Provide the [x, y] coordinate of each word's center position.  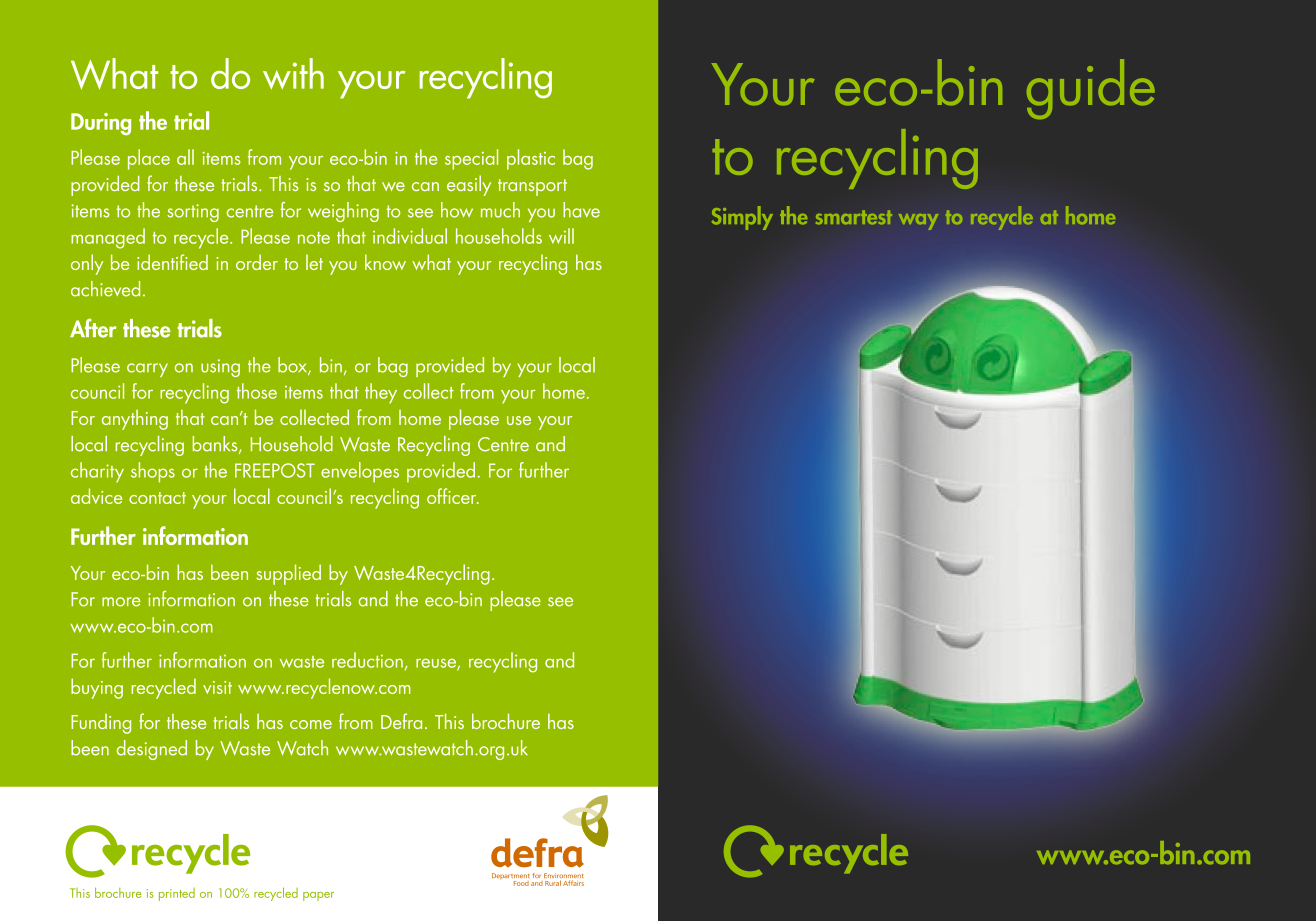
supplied [288, 574]
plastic [531, 159]
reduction [367, 660]
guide [1091, 89]
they [381, 393]
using [220, 368]
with [293, 73]
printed [177, 894]
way [918, 222]
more [121, 602]
